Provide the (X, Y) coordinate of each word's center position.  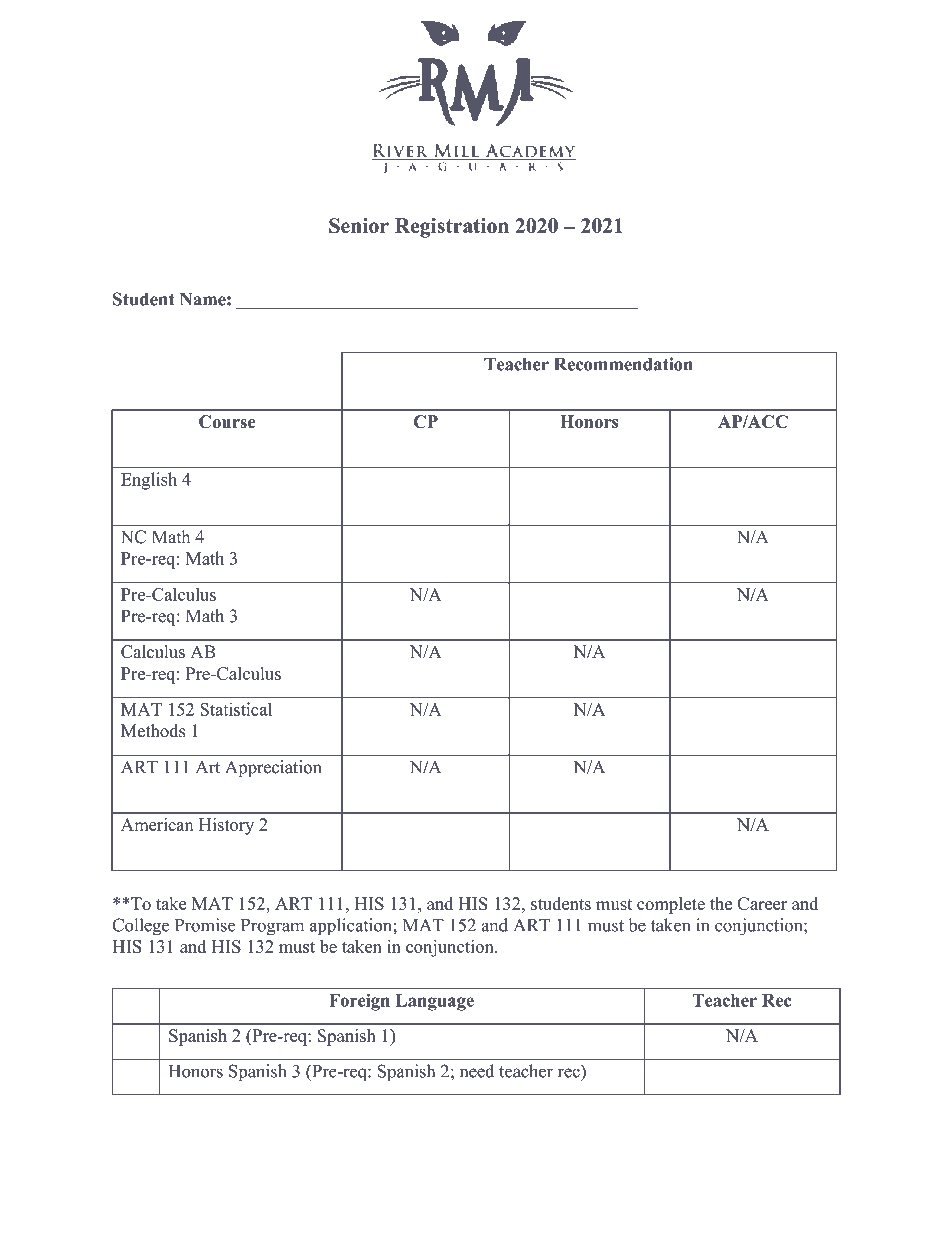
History (226, 826)
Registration (452, 228)
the (721, 903)
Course (227, 421)
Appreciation (273, 768)
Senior (359, 225)
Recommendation (623, 364)
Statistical (236, 709)
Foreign (359, 1002)
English (149, 481)
